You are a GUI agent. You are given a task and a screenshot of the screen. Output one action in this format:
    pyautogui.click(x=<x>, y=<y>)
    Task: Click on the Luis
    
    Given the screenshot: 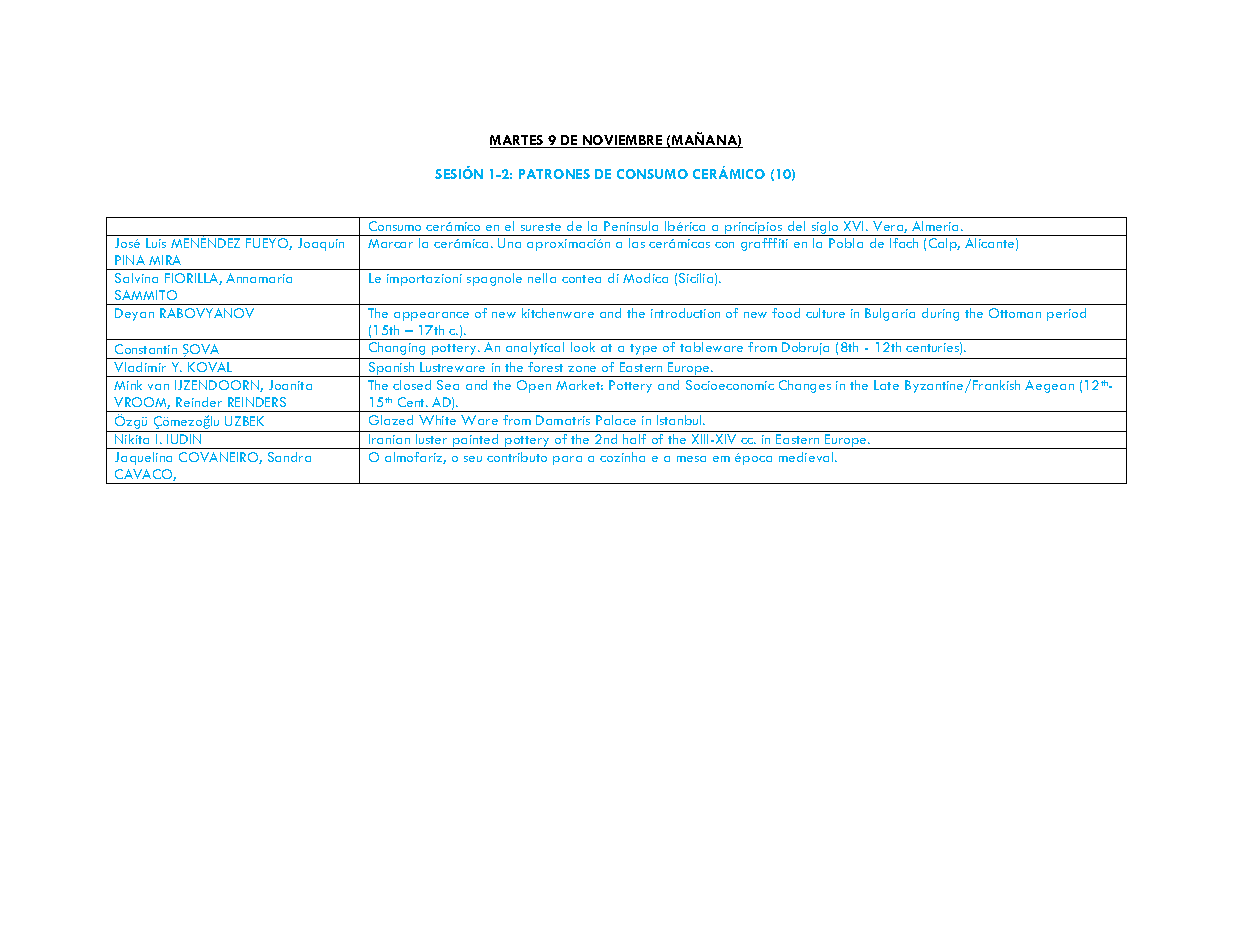 What is the action you would take?
    pyautogui.click(x=156, y=243)
